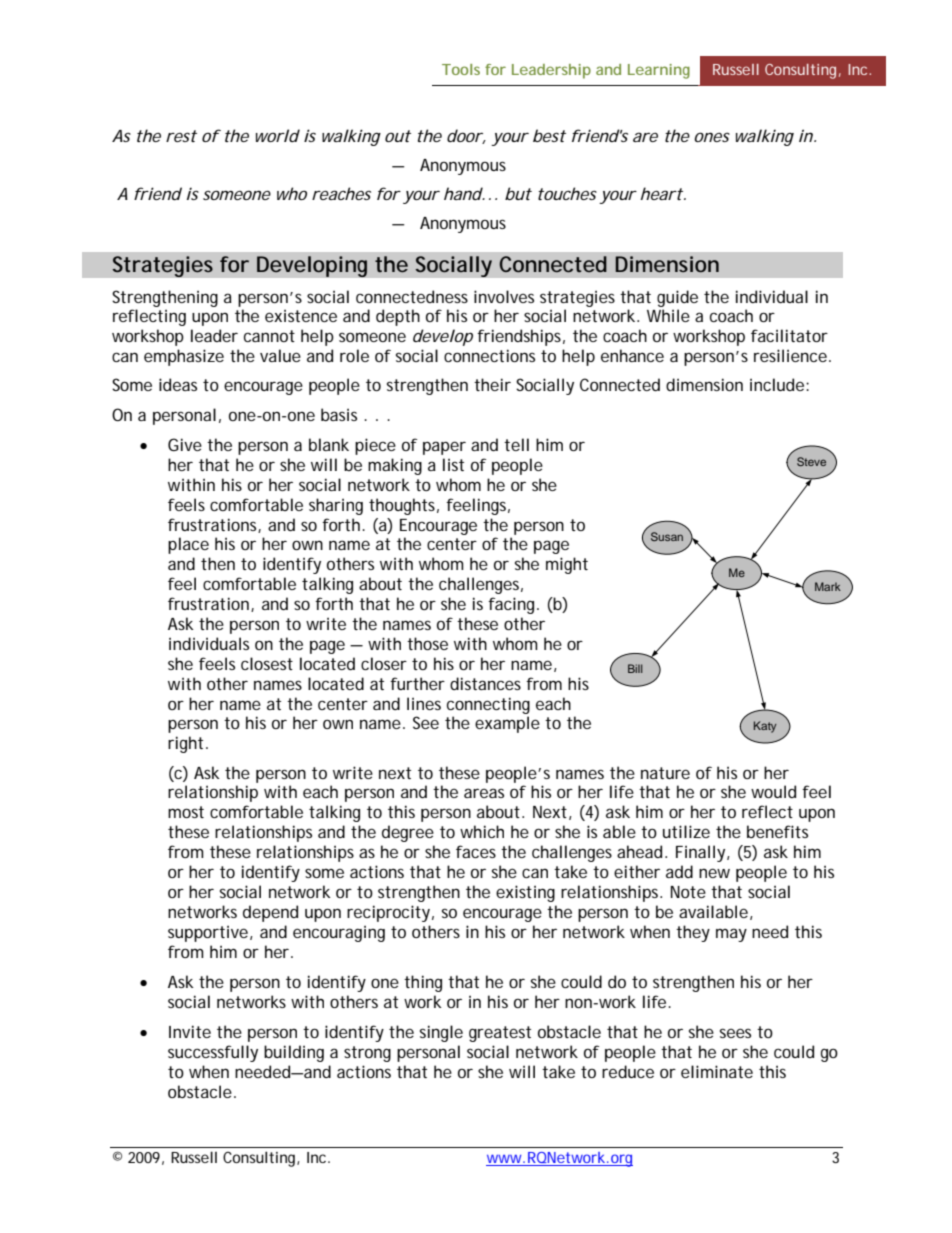  What do you see at coordinates (828, 586) in the document?
I see `Mark` at bounding box center [828, 586].
